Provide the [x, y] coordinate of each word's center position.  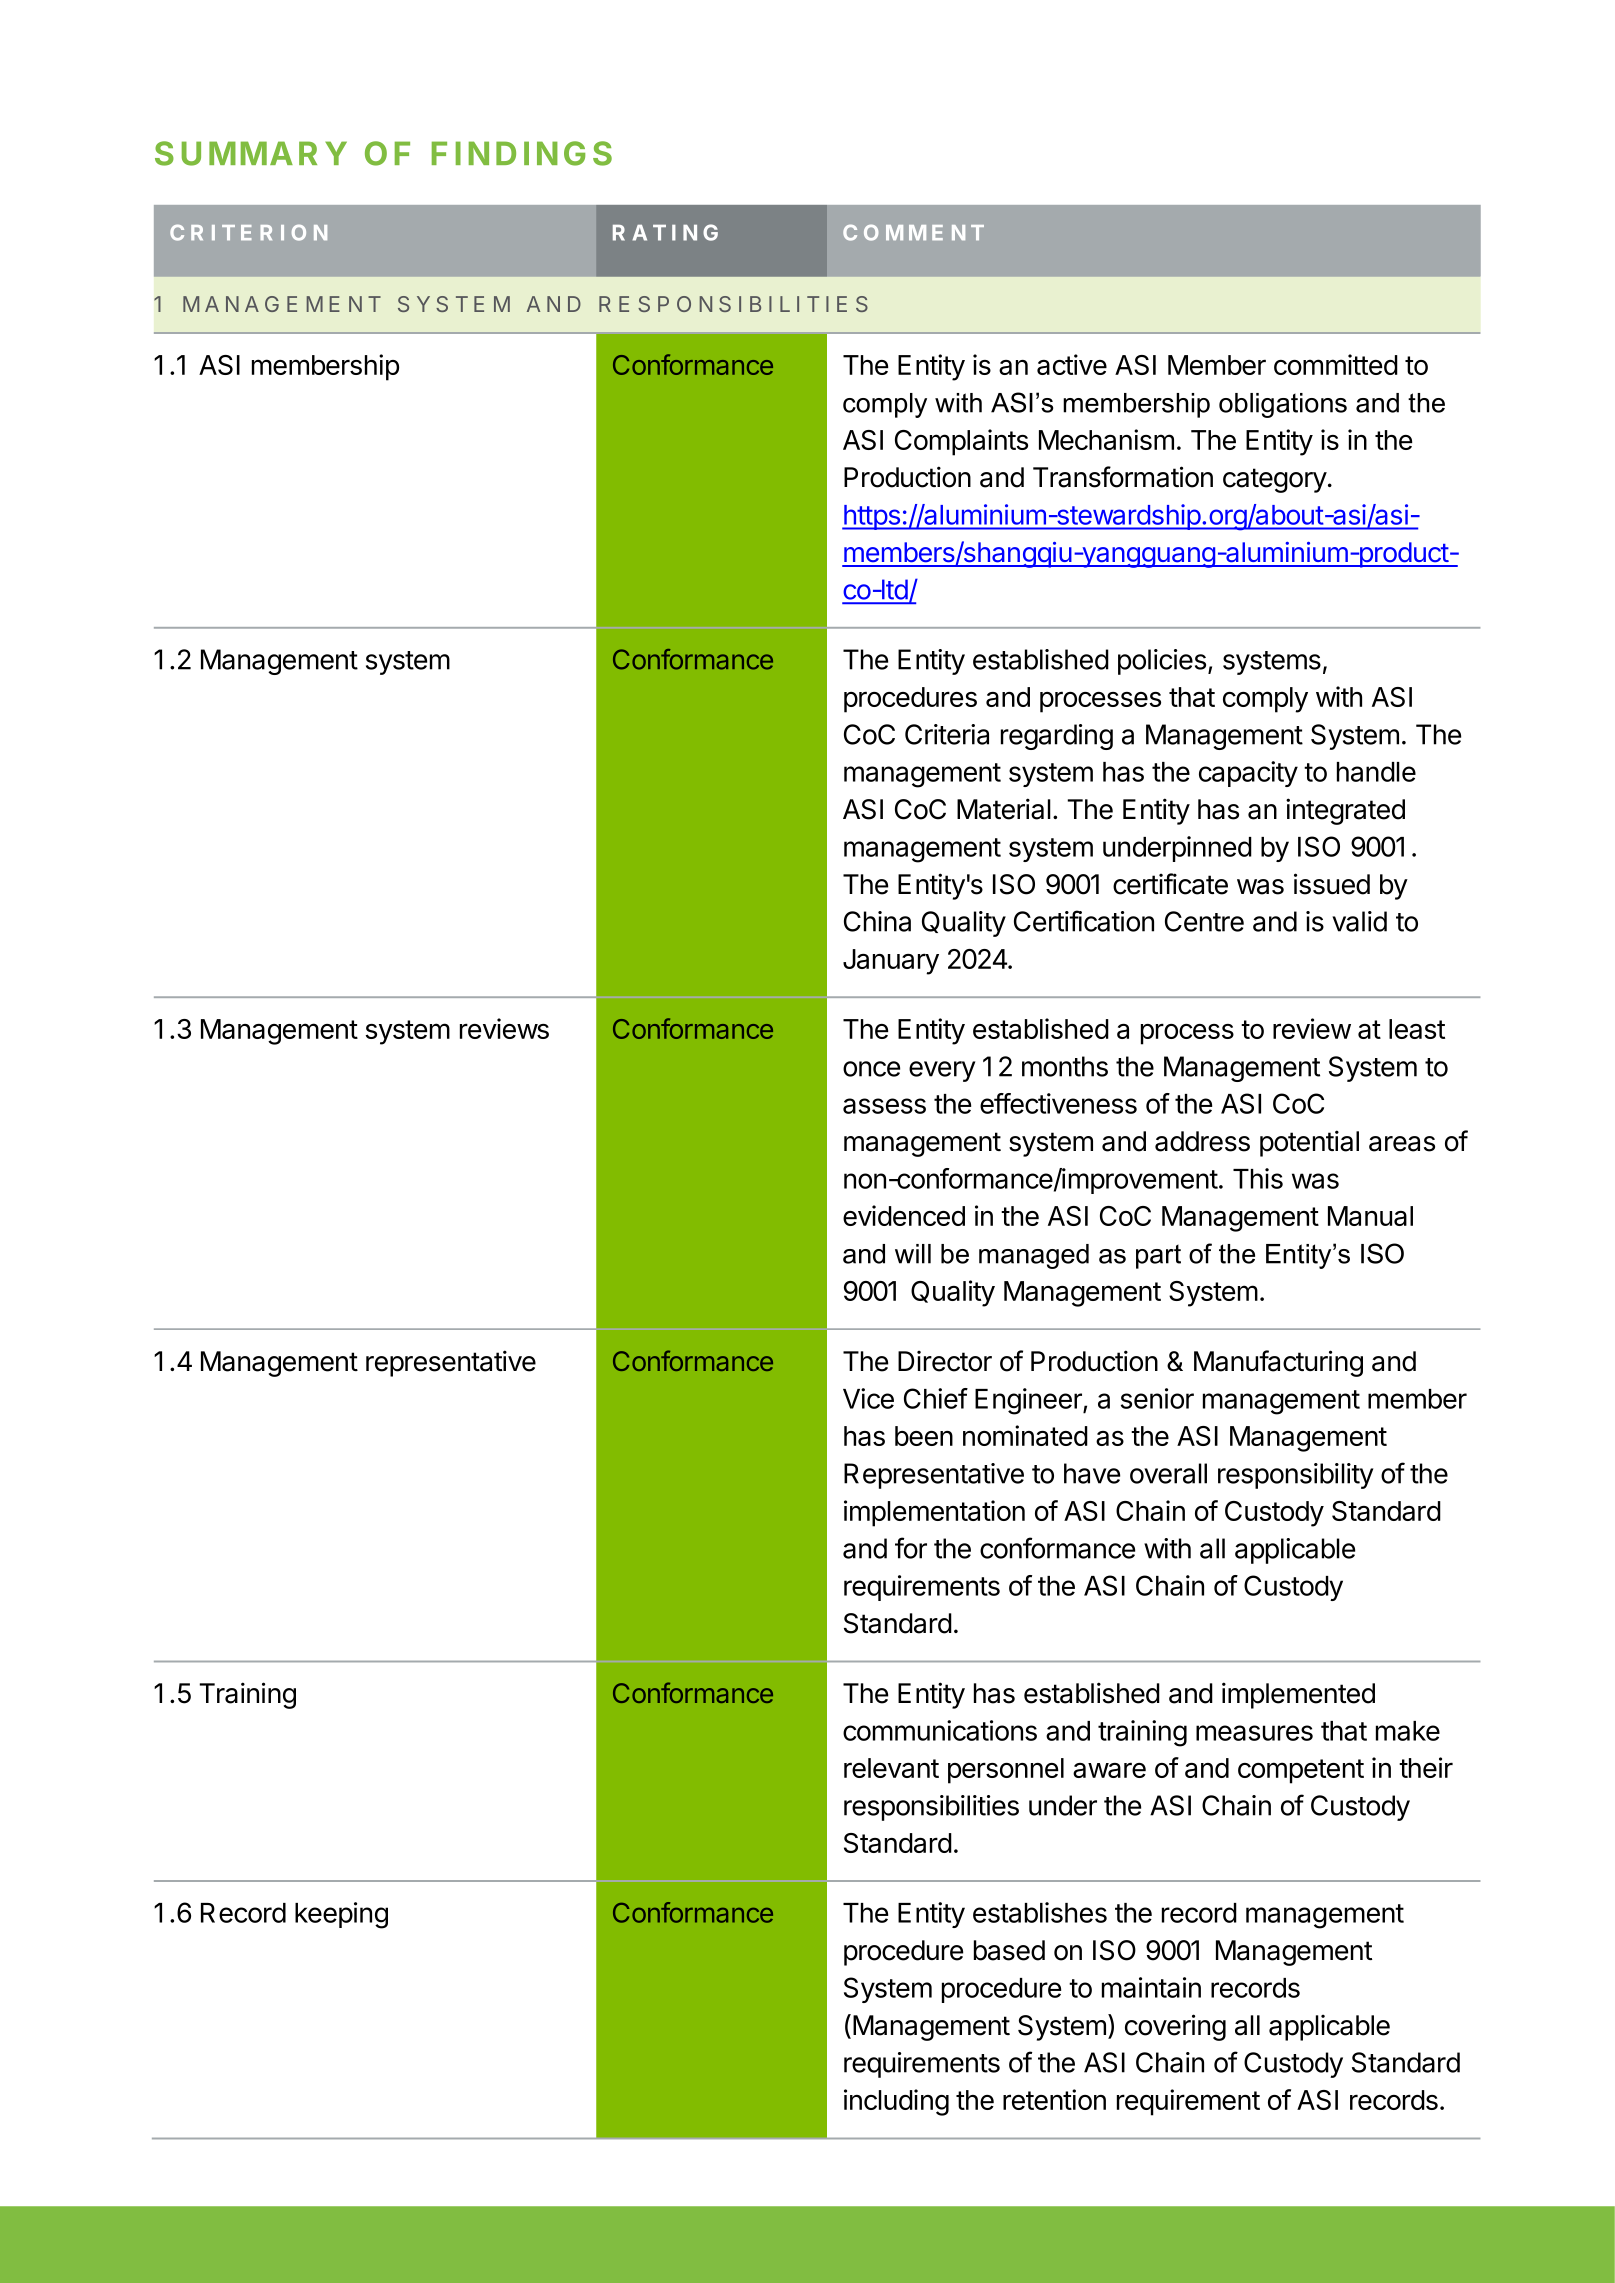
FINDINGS [522, 153]
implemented [1298, 1695]
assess [884, 1106]
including [896, 2102]
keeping [341, 1915]
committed [1336, 364]
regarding [1057, 737]
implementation [934, 1513]
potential [1309, 1143]
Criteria [947, 734]
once [871, 1069]
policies [1162, 662]
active [1072, 364]
